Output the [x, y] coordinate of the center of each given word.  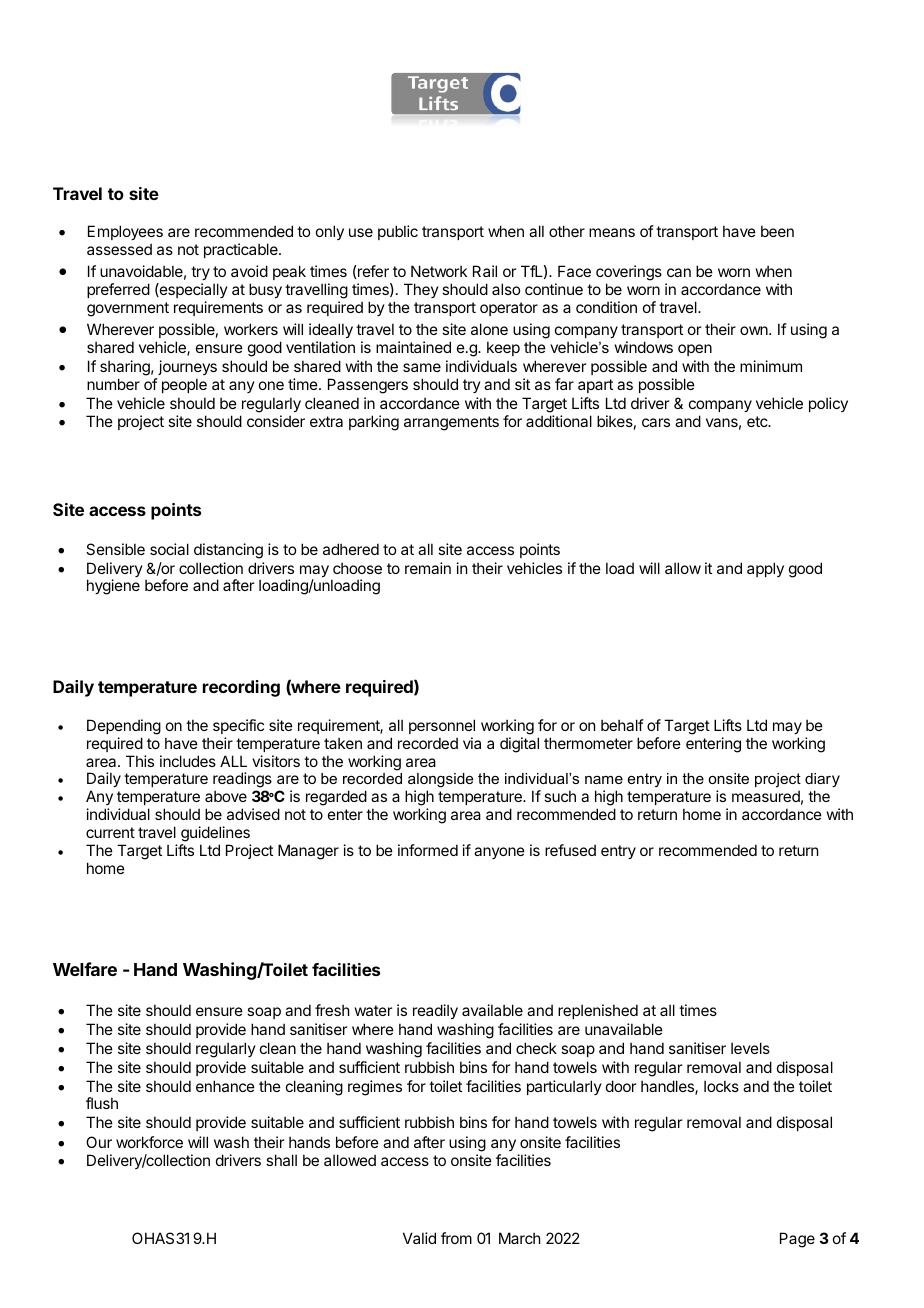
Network [439, 271]
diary [822, 782]
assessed [119, 249]
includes [188, 761]
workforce [149, 1142]
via [472, 743]
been [777, 231]
